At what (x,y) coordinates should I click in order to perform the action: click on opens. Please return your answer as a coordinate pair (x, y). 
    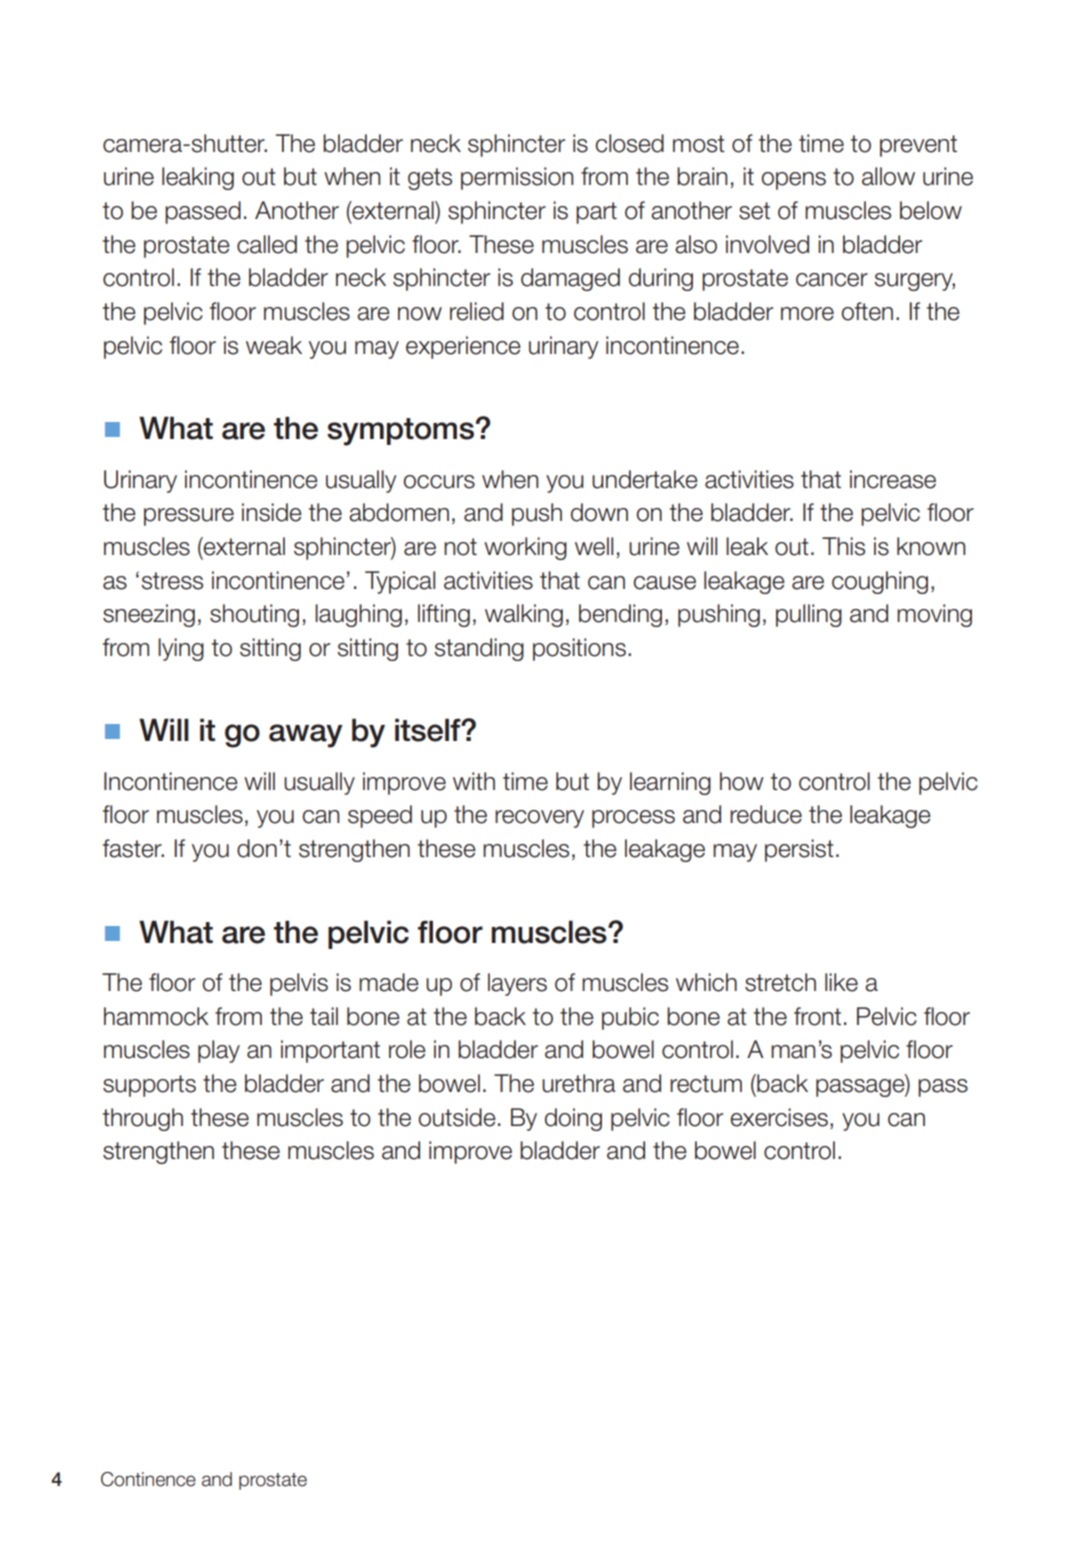
    Looking at the image, I should click on (793, 181).
